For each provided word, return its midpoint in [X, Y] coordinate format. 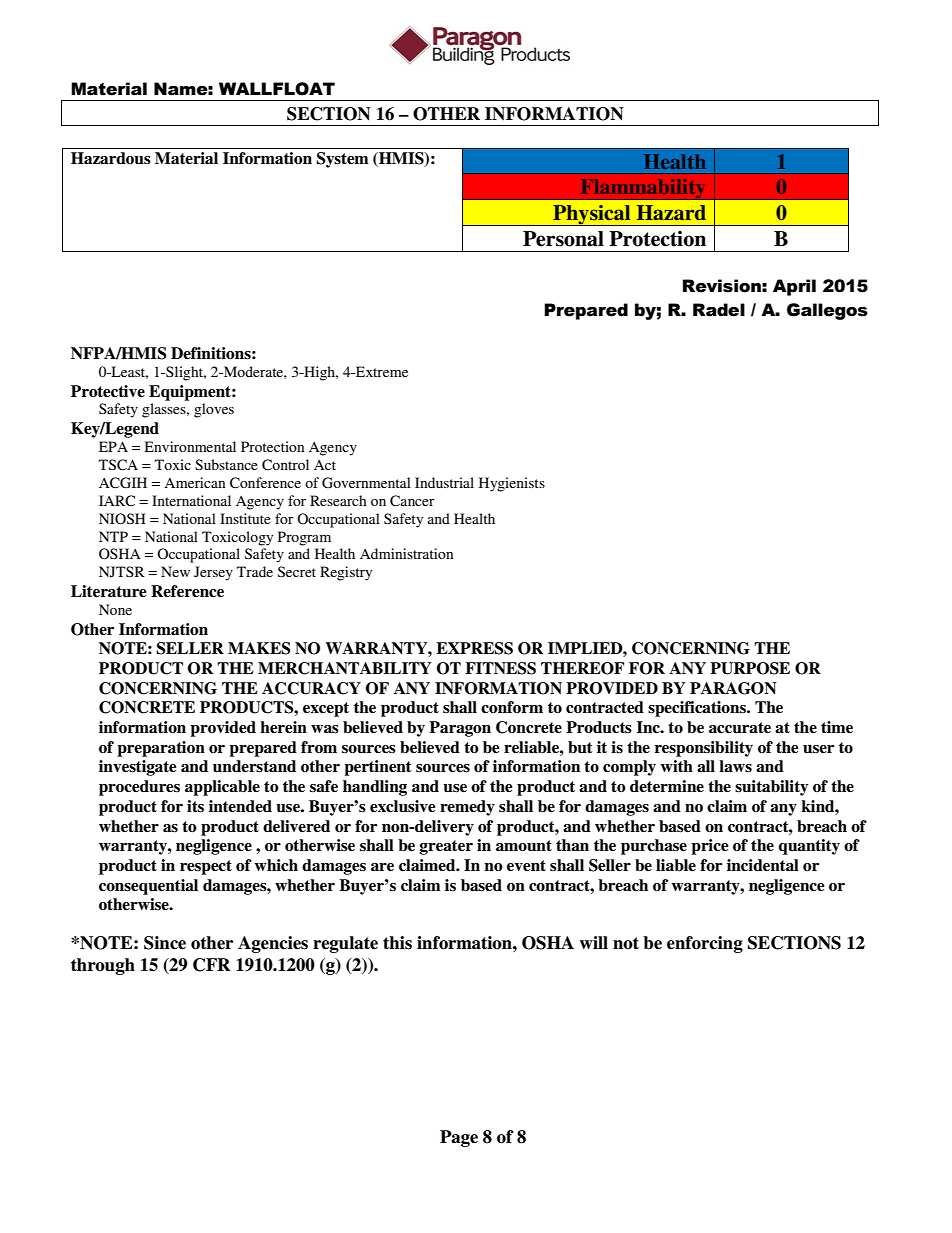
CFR [212, 965]
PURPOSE [750, 668]
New [175, 571]
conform [512, 707]
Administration [406, 553]
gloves [214, 410]
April [794, 287]
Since [165, 943]
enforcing [705, 944]
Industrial [444, 482]
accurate [740, 728]
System [342, 160]
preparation [161, 749]
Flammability [643, 189]
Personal [563, 239]
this [397, 943]
